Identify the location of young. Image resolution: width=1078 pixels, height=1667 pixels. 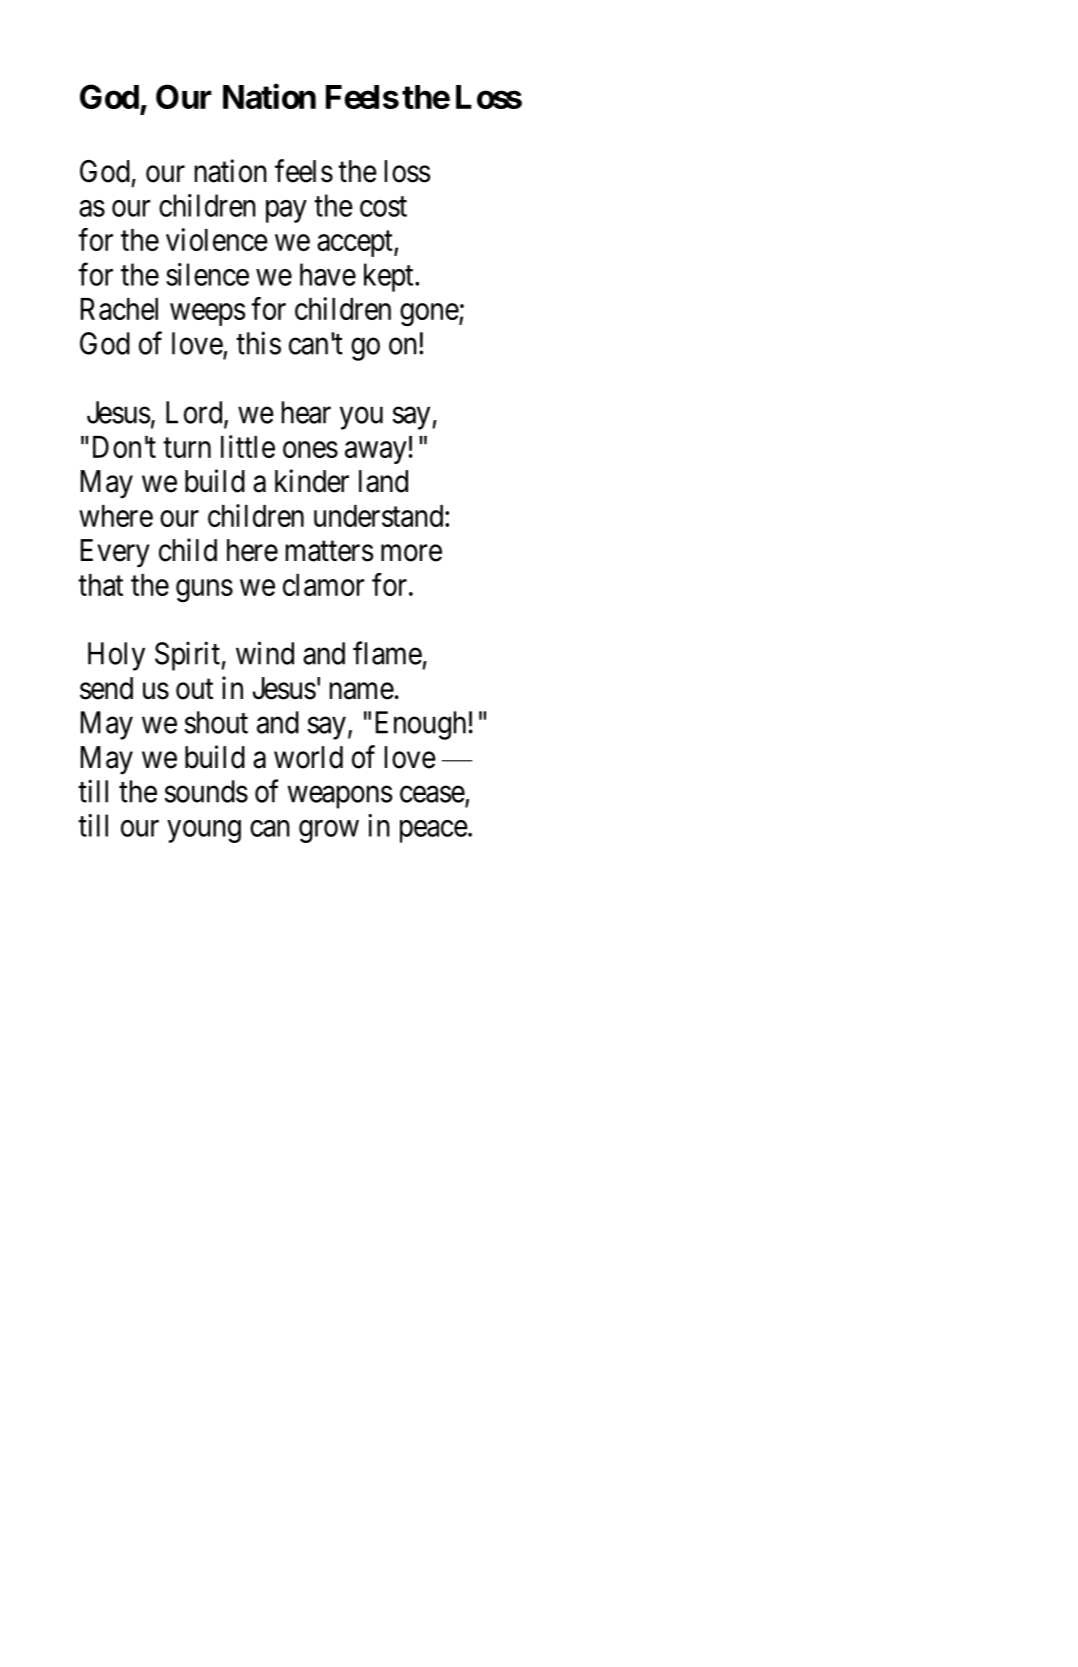
(204, 831).
